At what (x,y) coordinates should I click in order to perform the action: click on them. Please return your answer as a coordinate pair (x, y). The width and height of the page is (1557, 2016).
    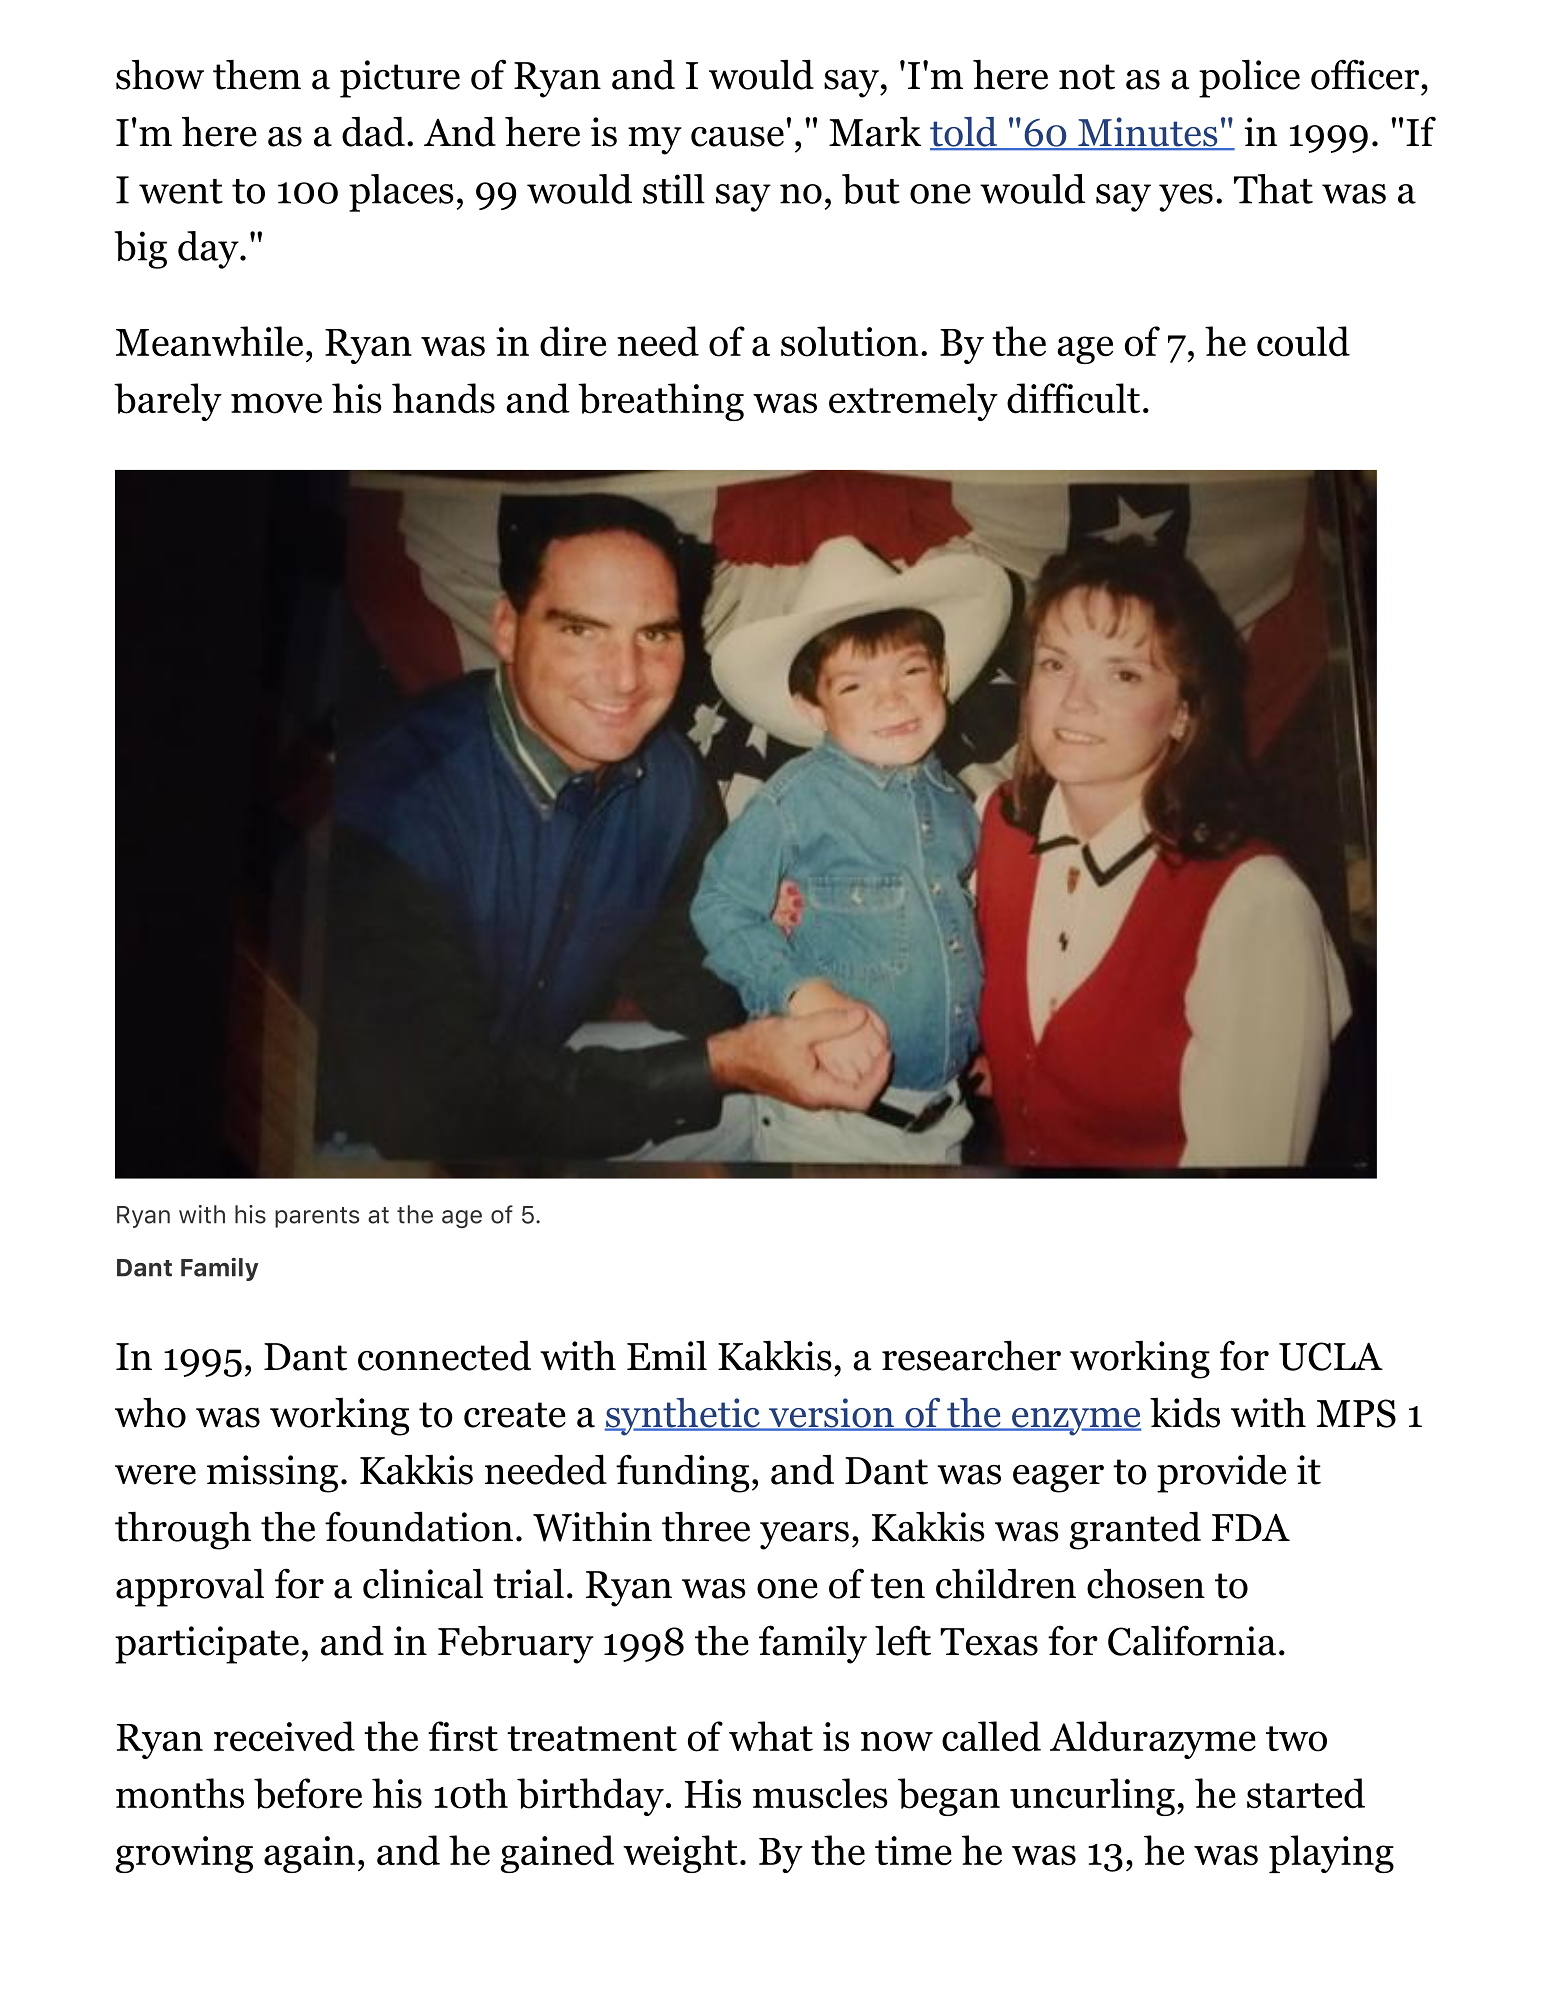
    Looking at the image, I should click on (257, 74).
